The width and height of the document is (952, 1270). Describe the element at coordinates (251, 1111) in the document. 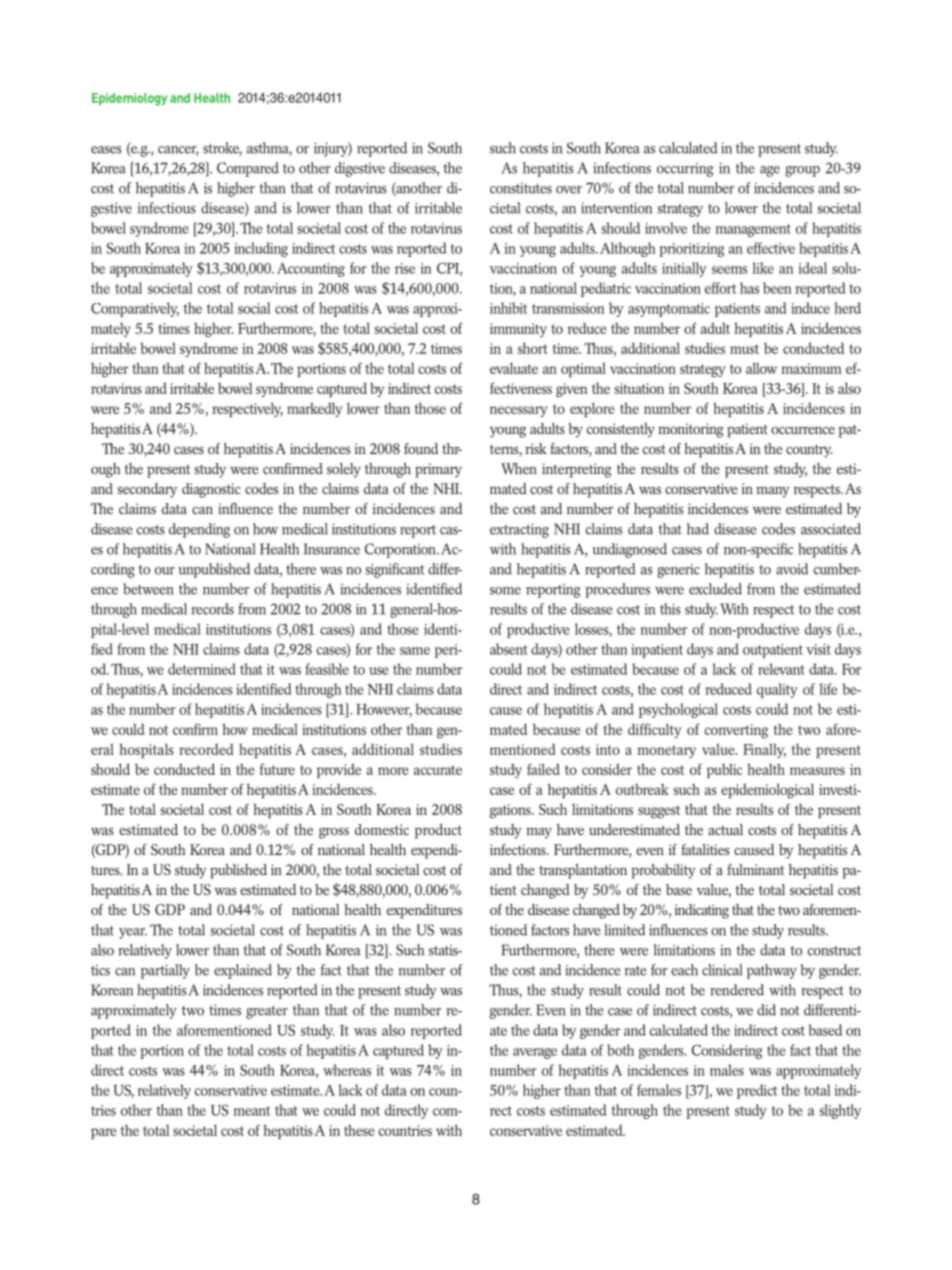

I see `meant` at that location.
